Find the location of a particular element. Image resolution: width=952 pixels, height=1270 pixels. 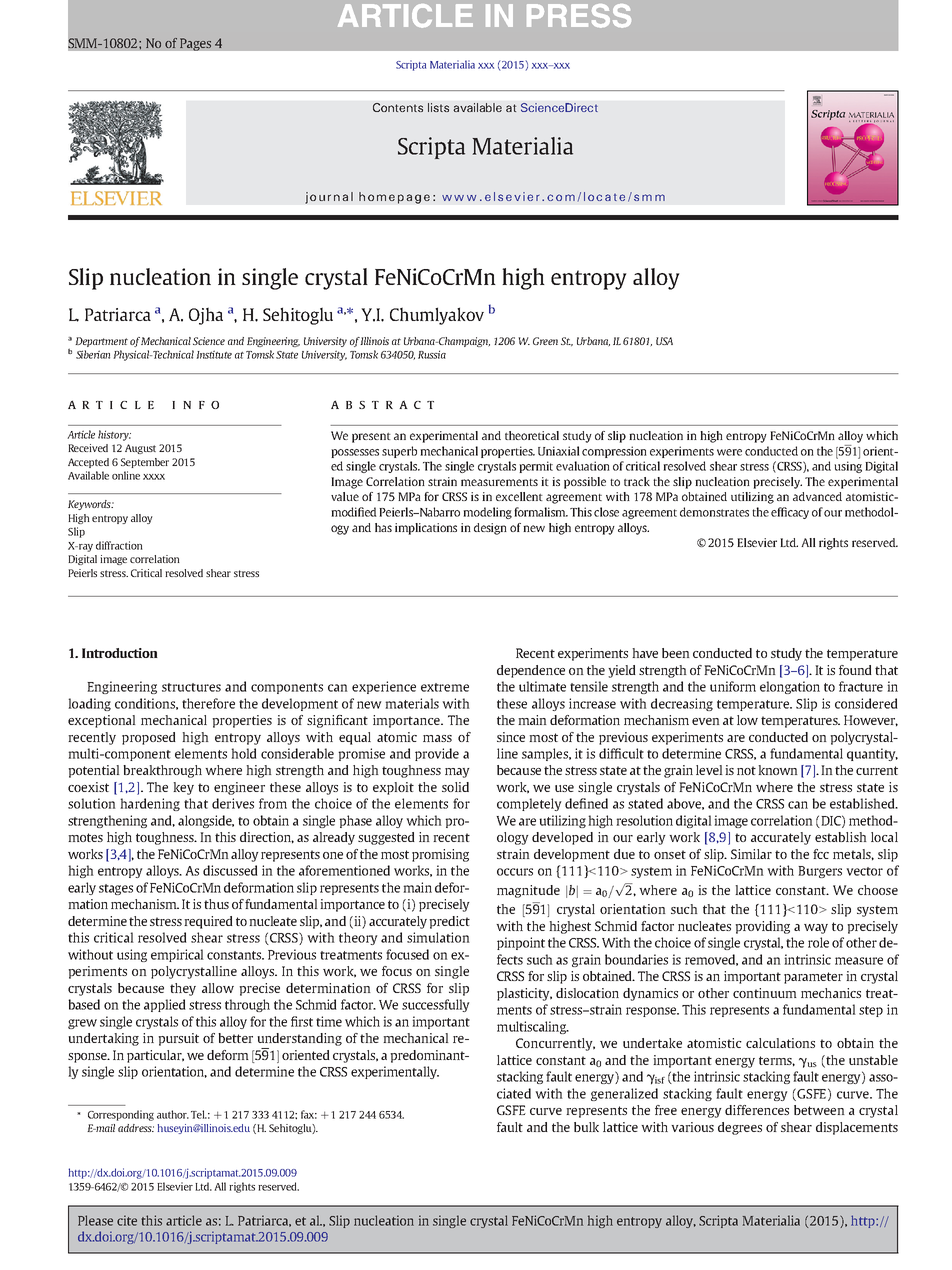

cite is located at coordinates (127, 1220).
